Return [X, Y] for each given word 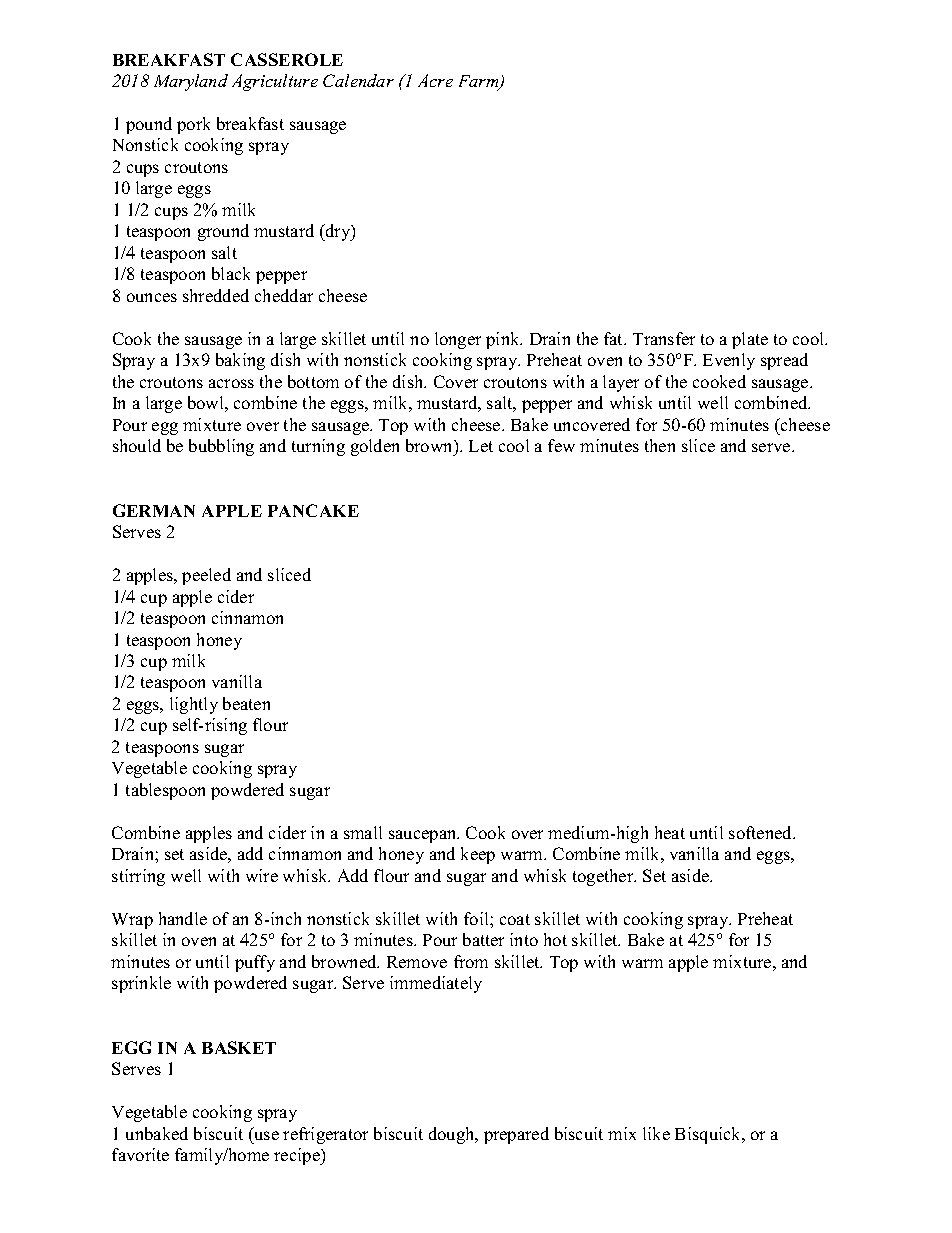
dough [453, 1135]
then [660, 445]
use [267, 1135]
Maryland [191, 82]
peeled [206, 576]
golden [375, 447]
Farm [480, 82]
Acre [435, 80]
